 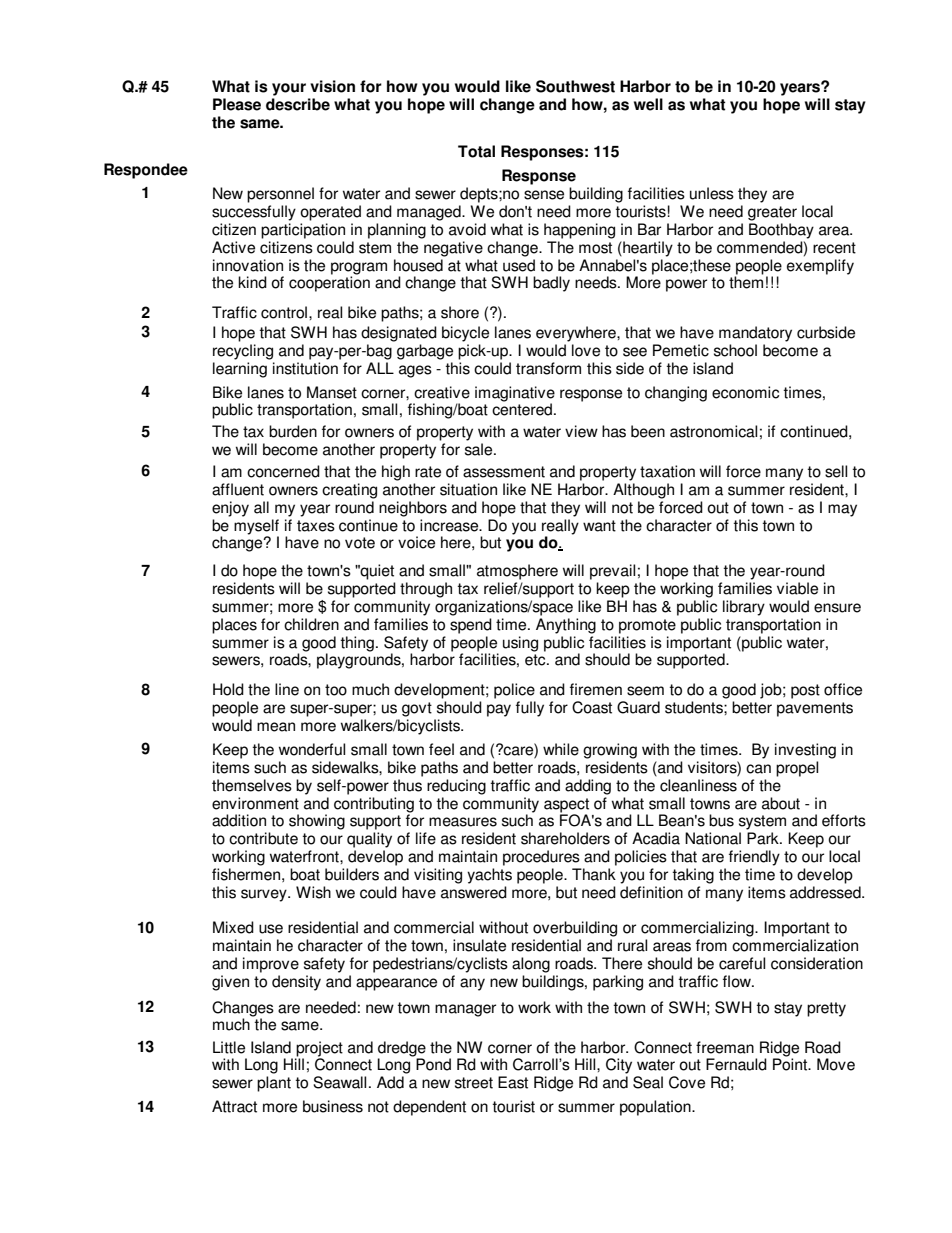 I want to click on procedures, so click(x=541, y=858).
